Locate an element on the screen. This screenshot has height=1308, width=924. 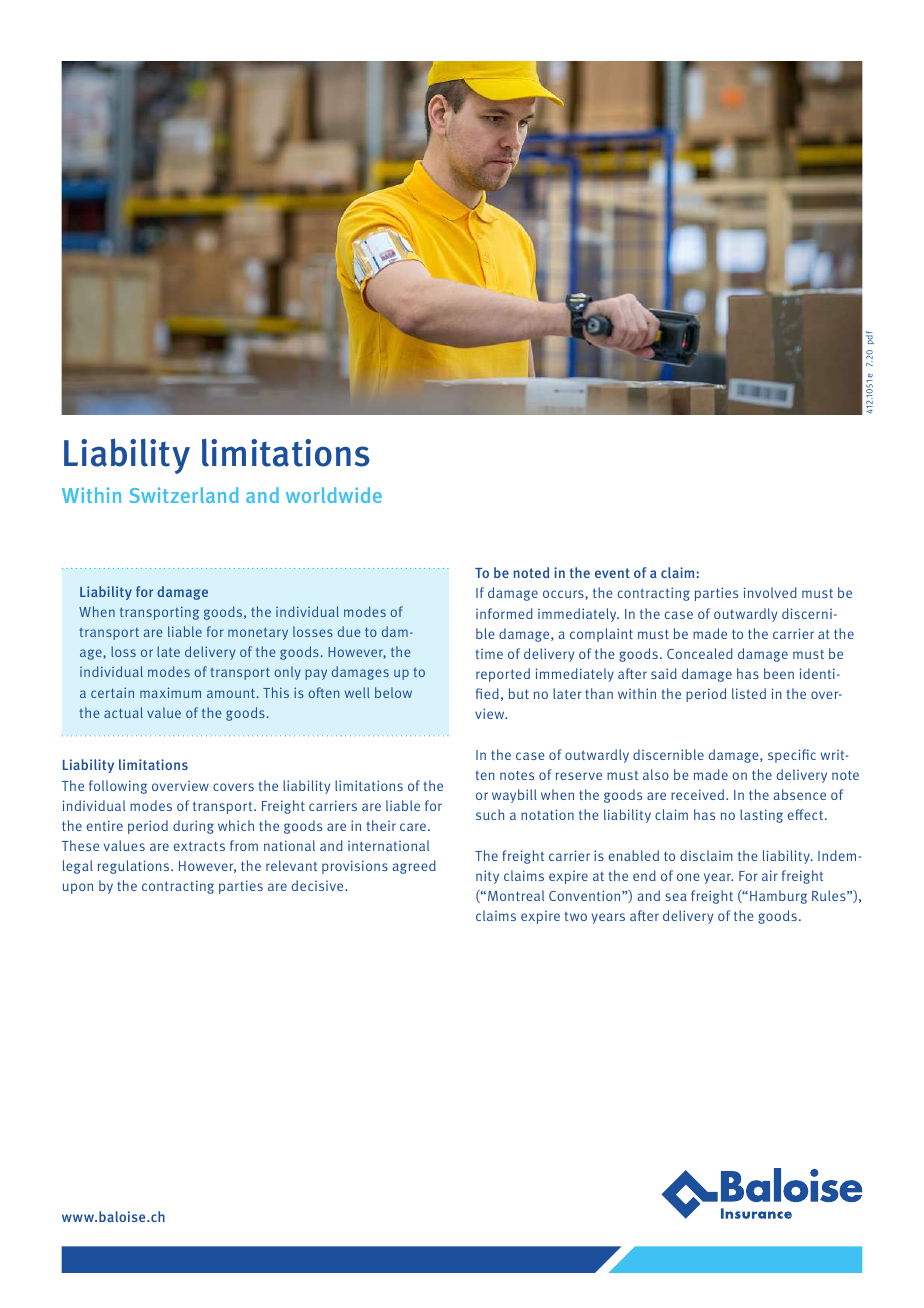
Switzerland is located at coordinates (184, 495).
